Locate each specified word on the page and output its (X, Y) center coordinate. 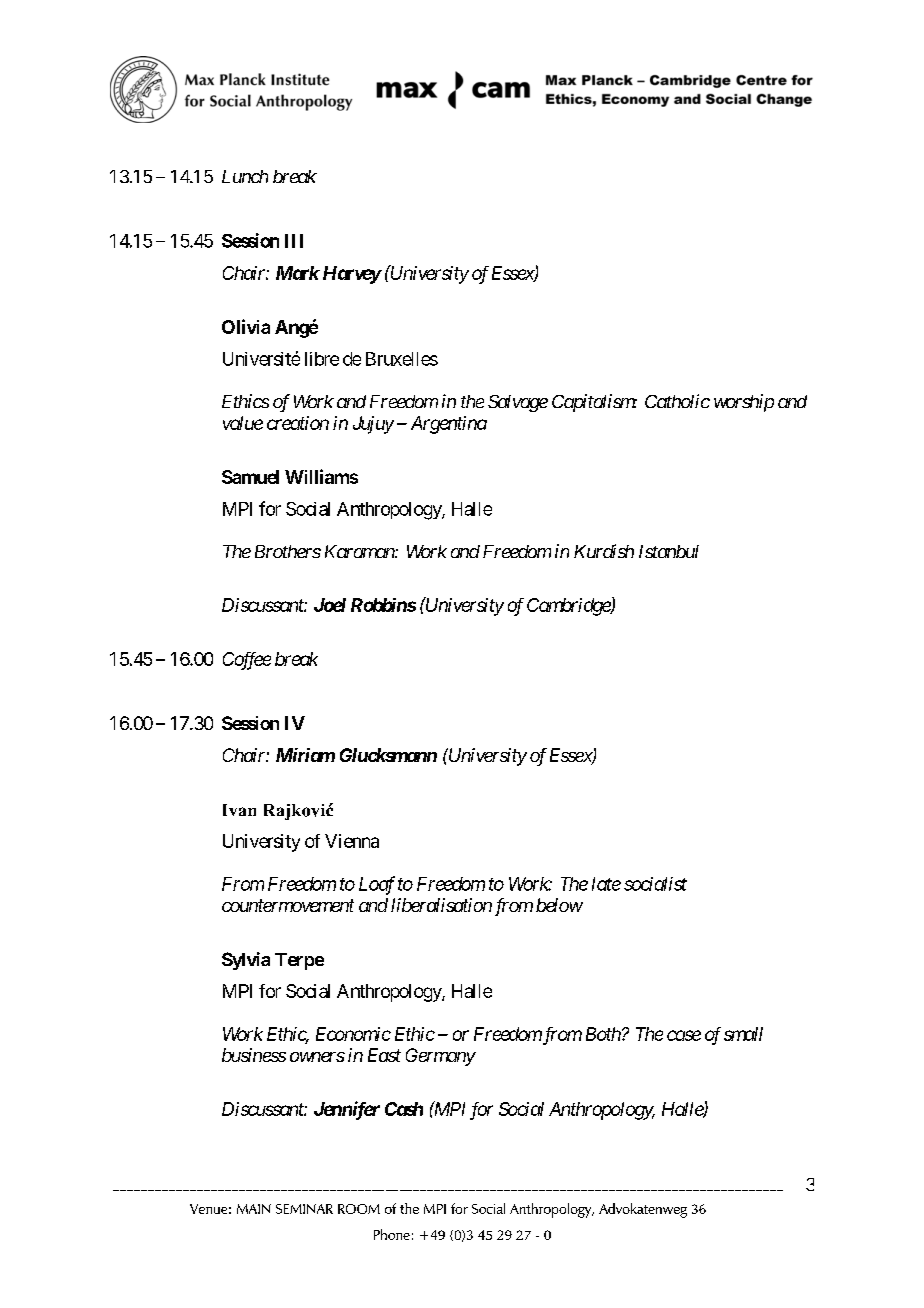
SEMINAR (304, 1209)
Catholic (677, 401)
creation (298, 423)
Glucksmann (388, 755)
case (684, 1035)
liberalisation (441, 905)
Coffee (247, 661)
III (294, 241)
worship (744, 403)
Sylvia (246, 961)
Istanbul (669, 551)
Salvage (518, 403)
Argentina (449, 425)
